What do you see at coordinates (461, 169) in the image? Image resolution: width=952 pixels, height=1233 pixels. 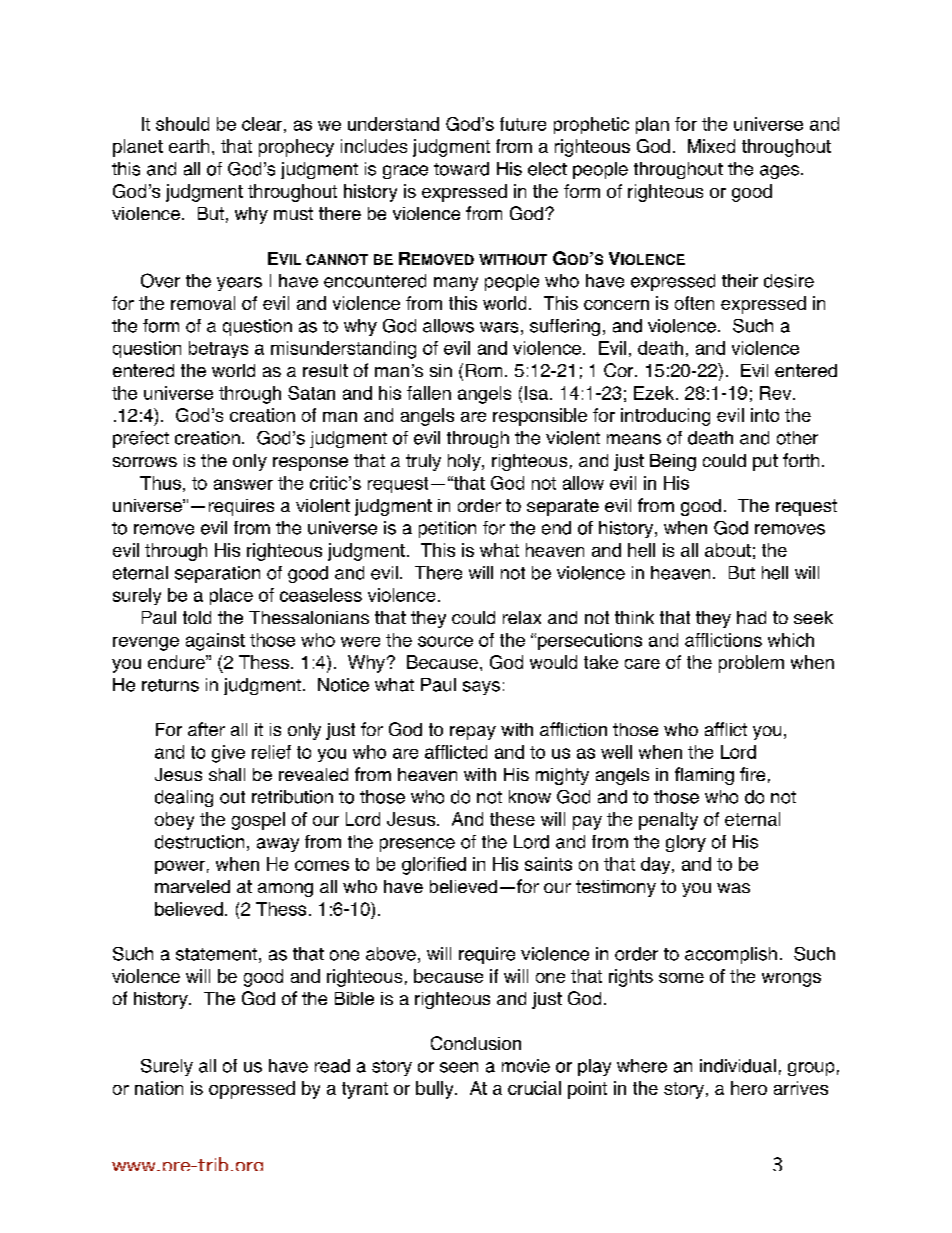 I see `toward` at bounding box center [461, 169].
